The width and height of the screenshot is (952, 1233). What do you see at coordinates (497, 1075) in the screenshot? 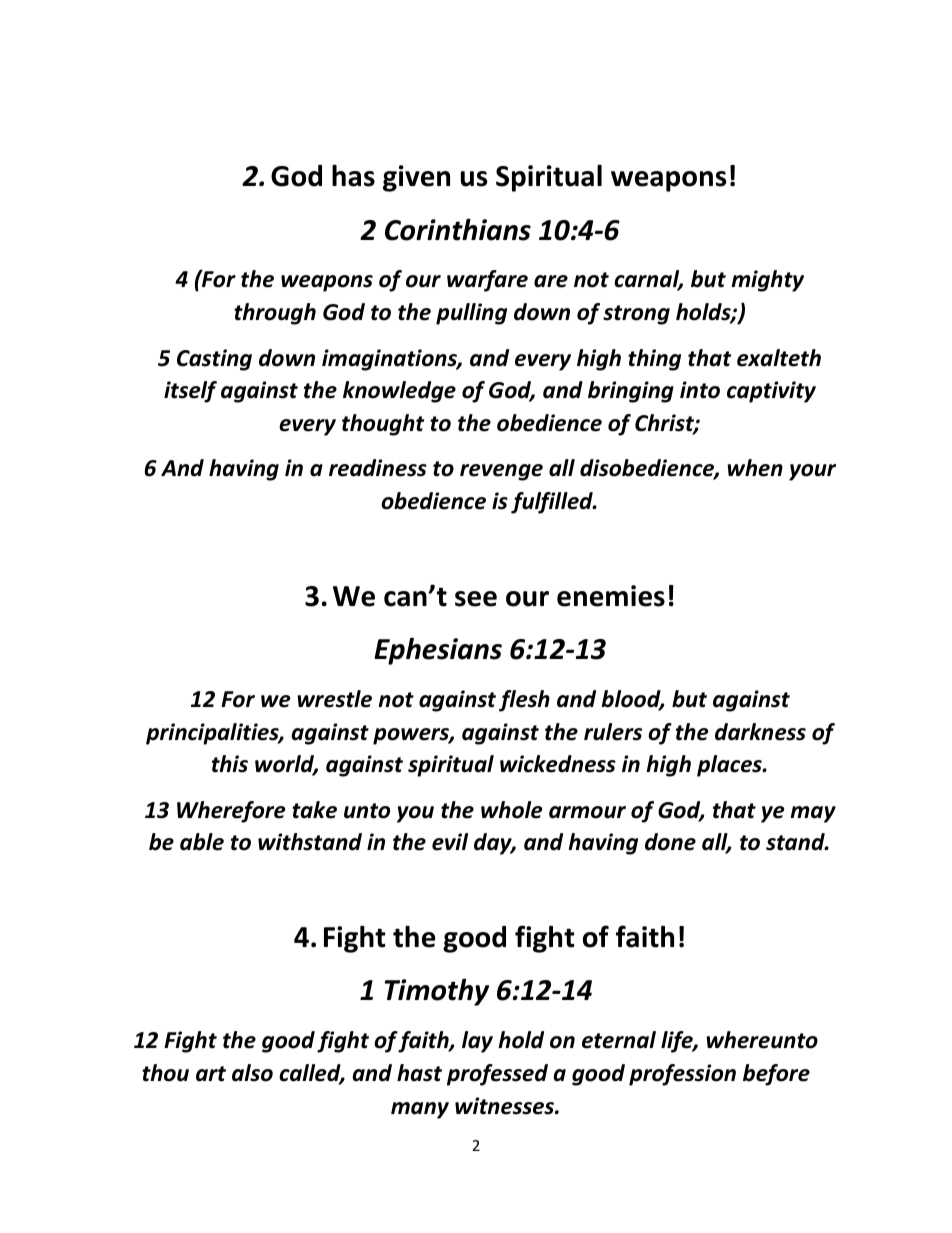
I see `professed` at bounding box center [497, 1075].
